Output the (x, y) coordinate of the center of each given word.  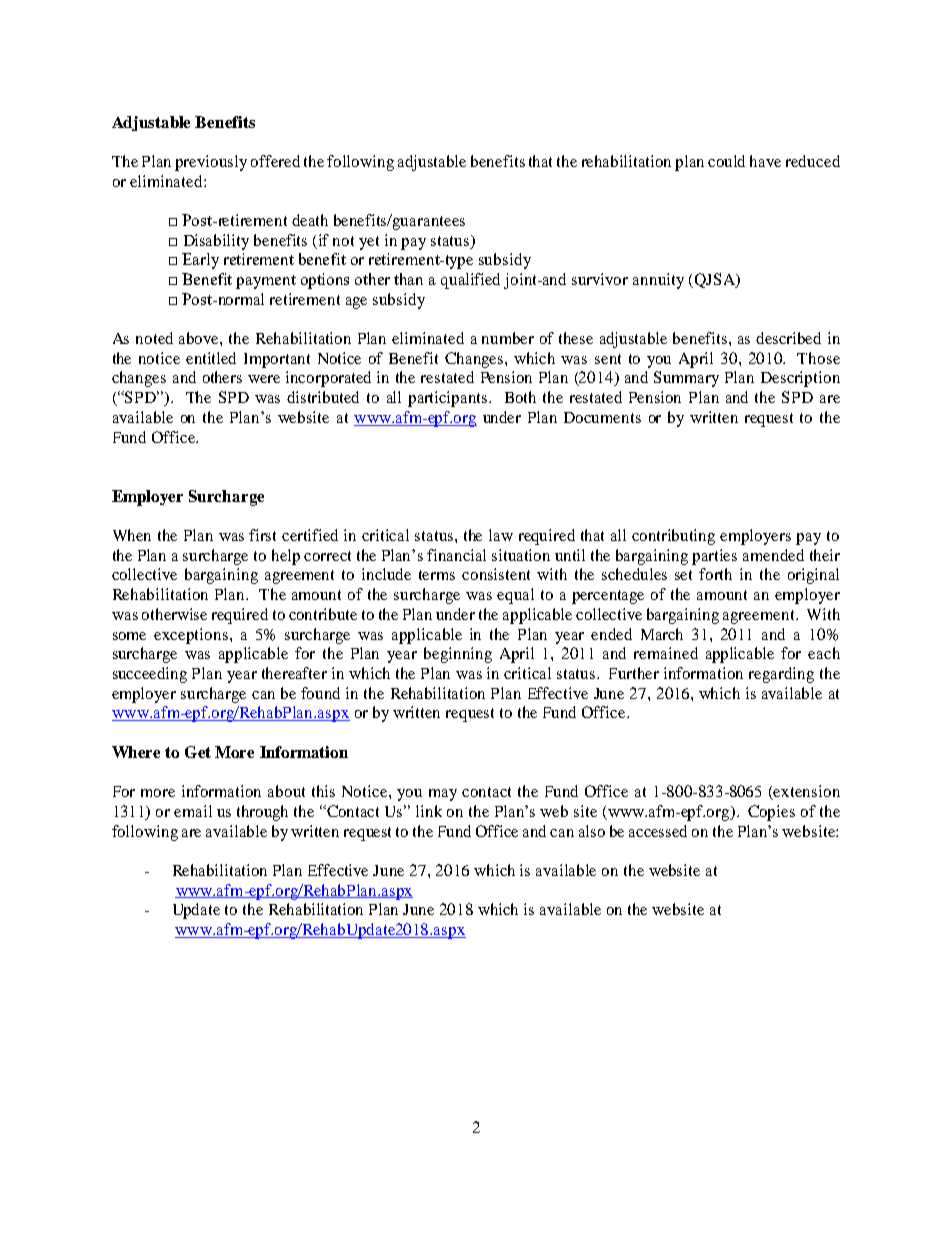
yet (369, 243)
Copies (771, 813)
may (443, 795)
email (193, 811)
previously (211, 163)
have (765, 161)
